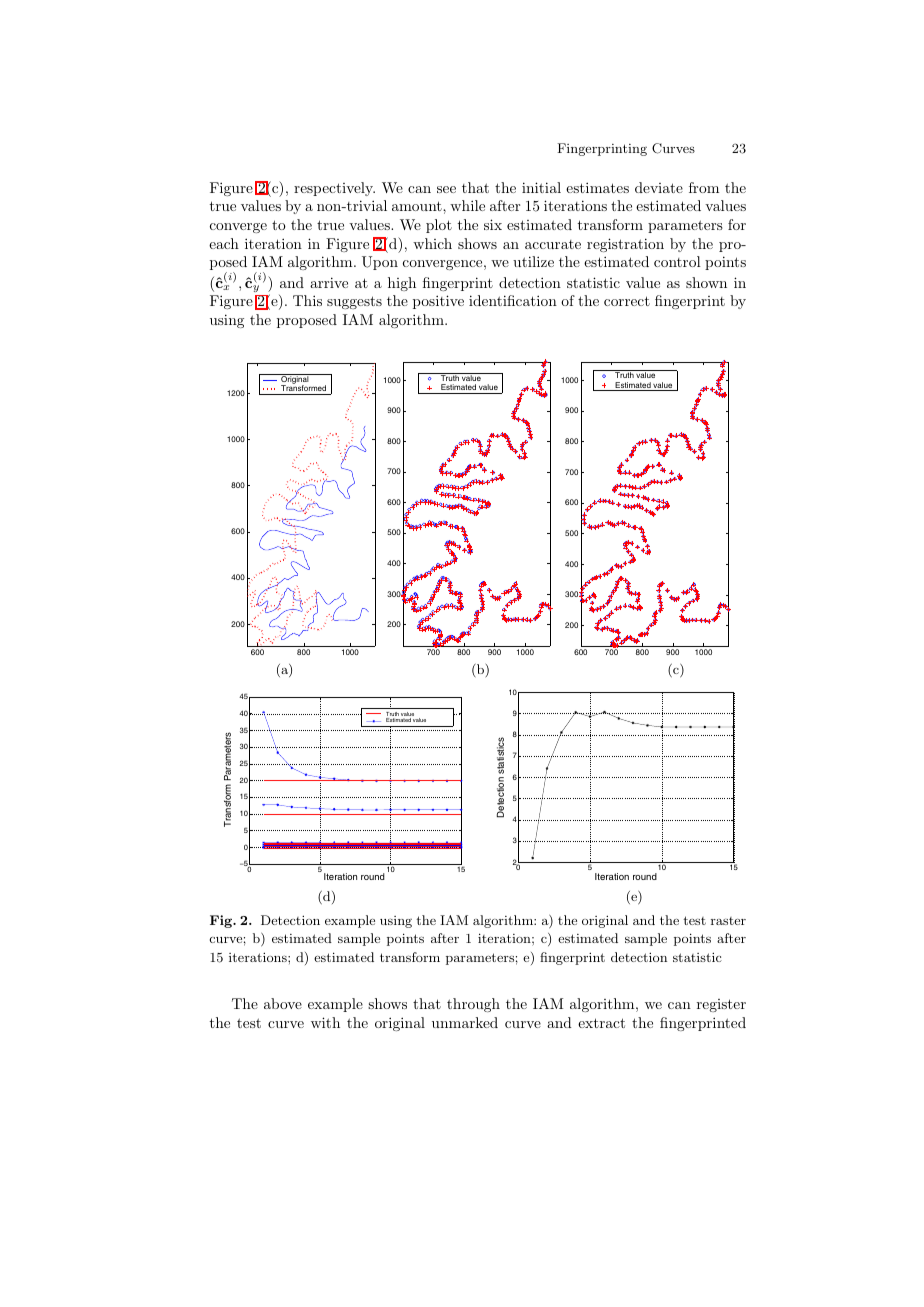 Image resolution: width=924 pixels, height=1307 pixels. Describe the element at coordinates (473, 1005) in the image. I see `through` at that location.
